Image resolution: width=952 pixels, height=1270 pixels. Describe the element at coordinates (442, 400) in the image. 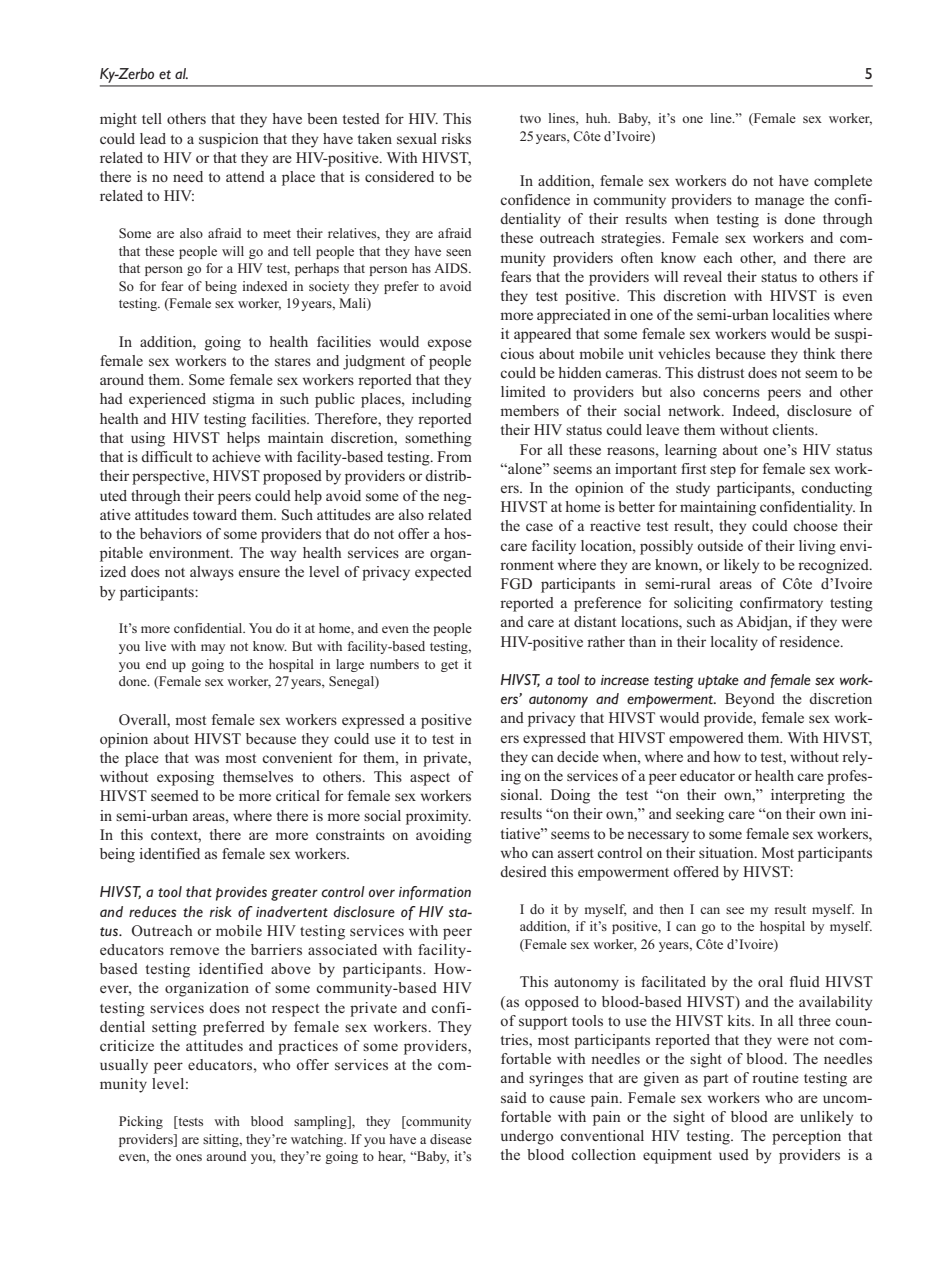

I see `including` at that location.
